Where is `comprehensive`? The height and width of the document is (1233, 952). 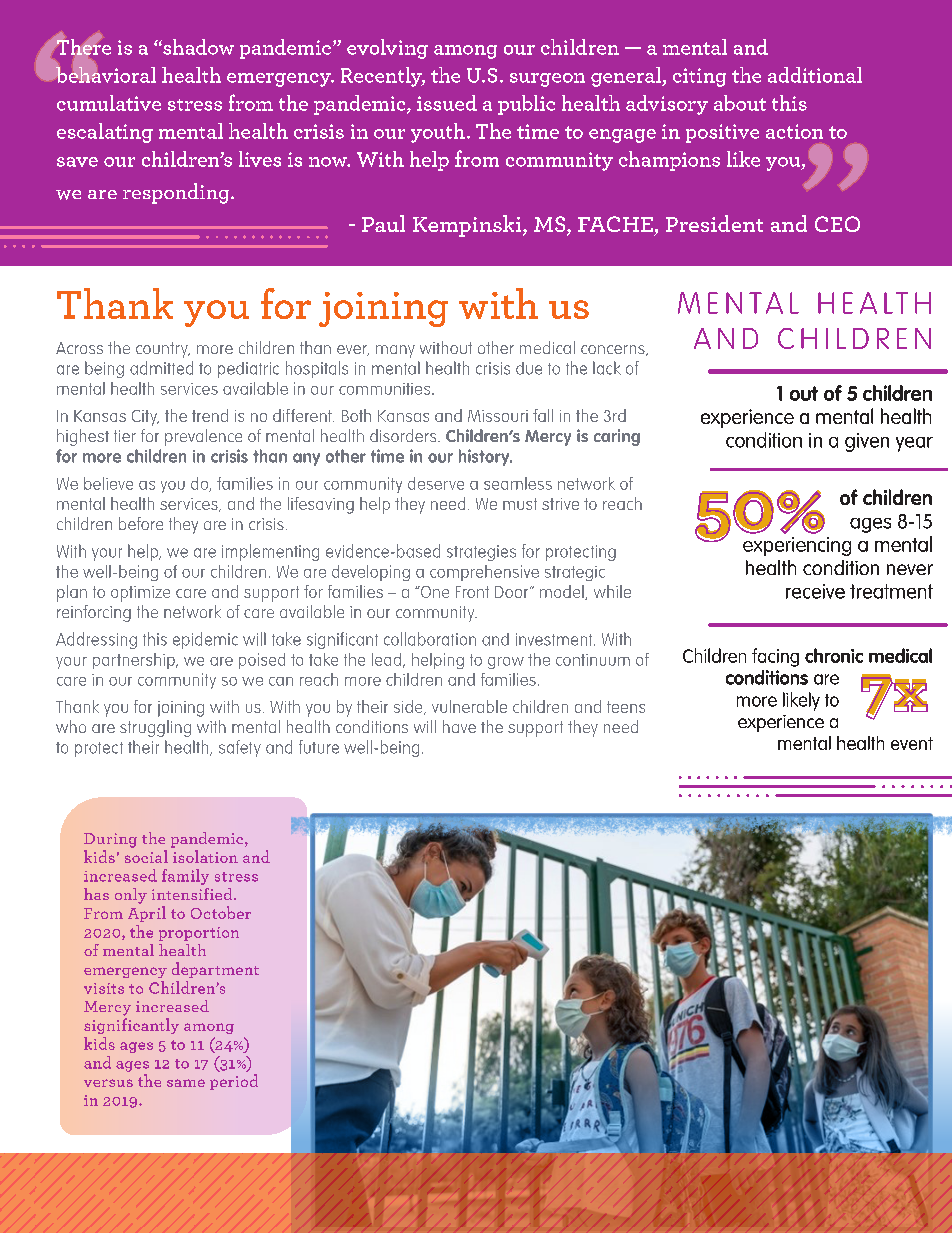
comprehensive is located at coordinates (484, 573).
